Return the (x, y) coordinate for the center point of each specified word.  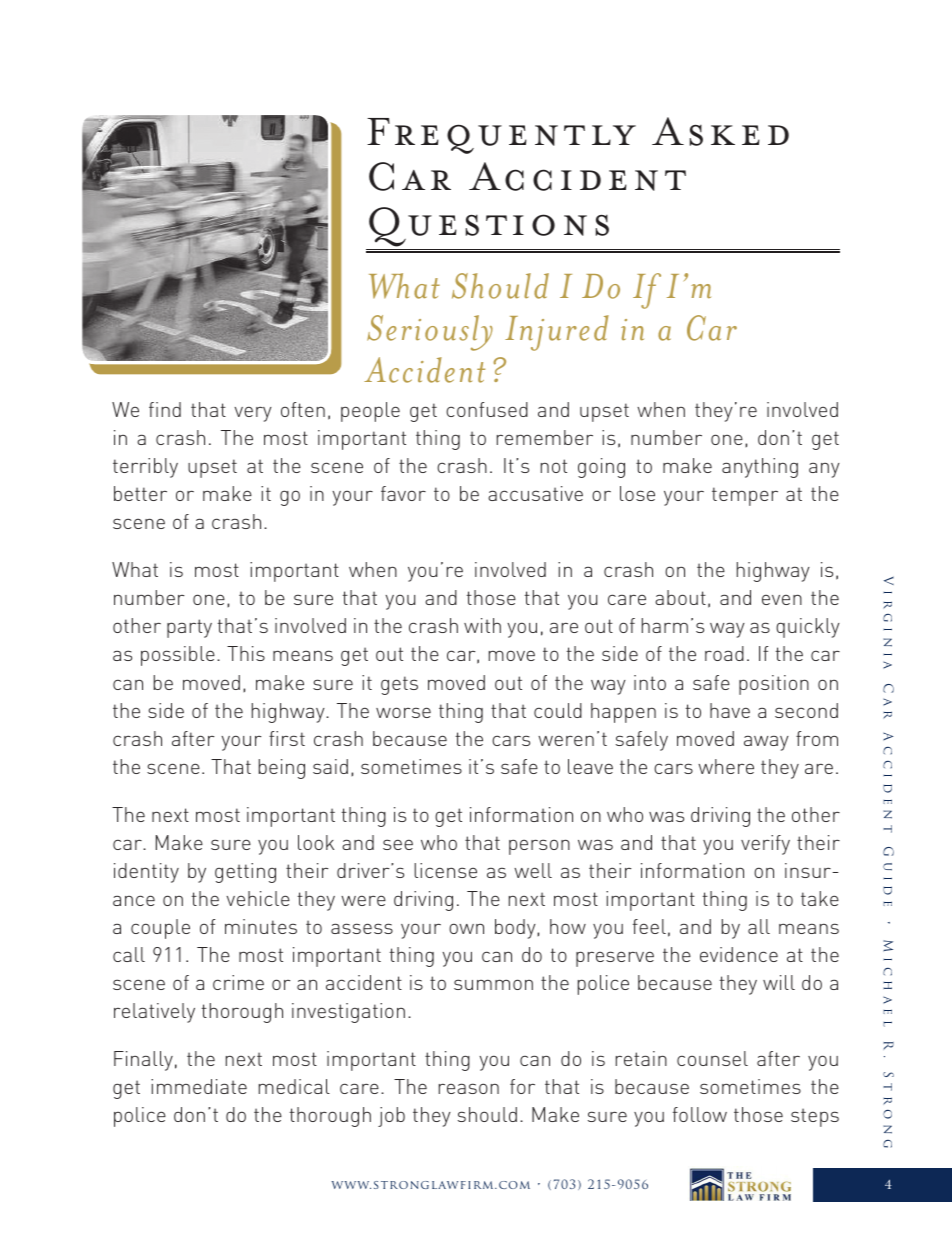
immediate (199, 1086)
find (165, 409)
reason (469, 1088)
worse (403, 712)
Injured (557, 333)
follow (700, 1114)
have (730, 710)
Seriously (430, 333)
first (287, 738)
